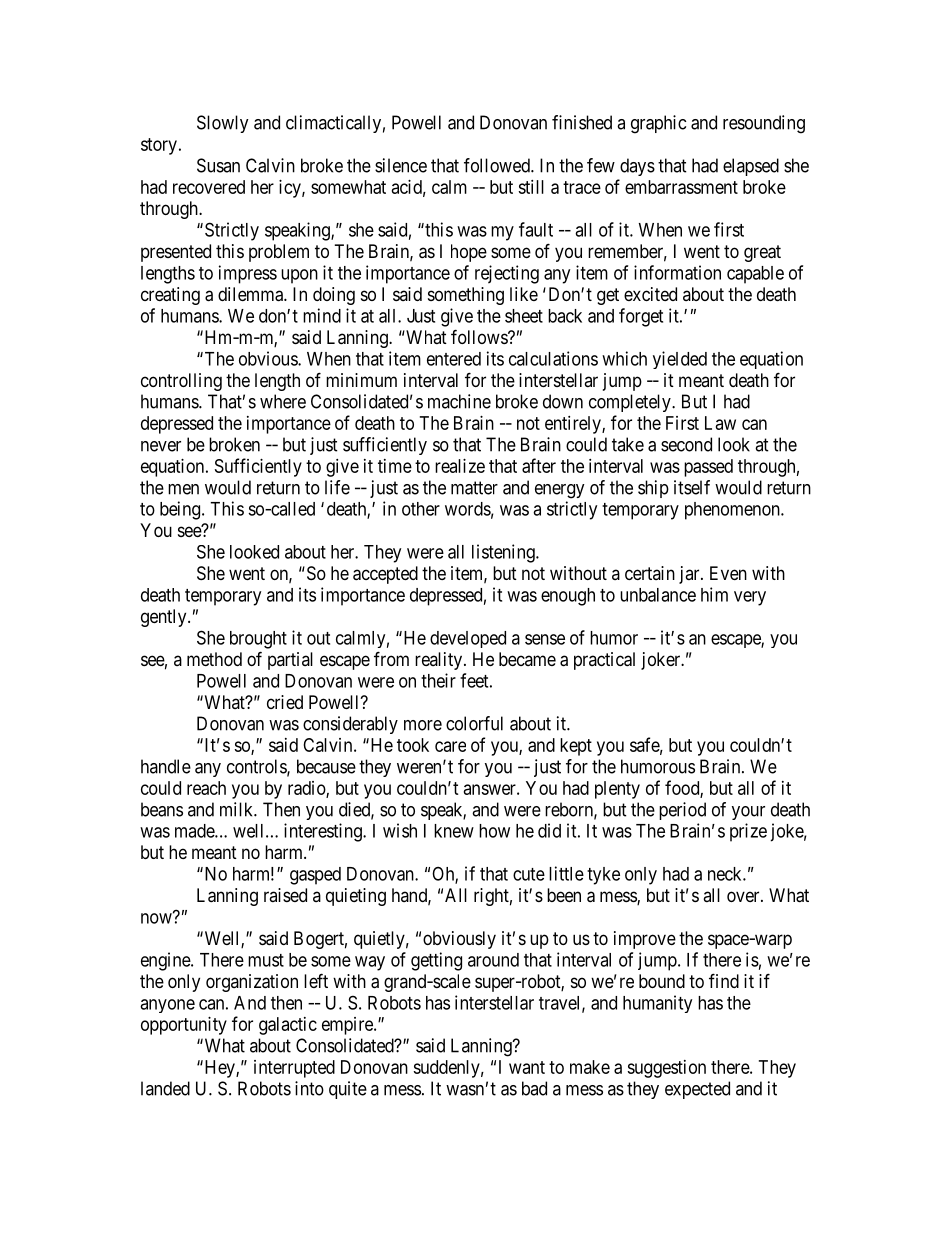 Image resolution: width=952 pixels, height=1233 pixels. Describe the element at coordinates (714, 594) in the image. I see `him` at that location.
